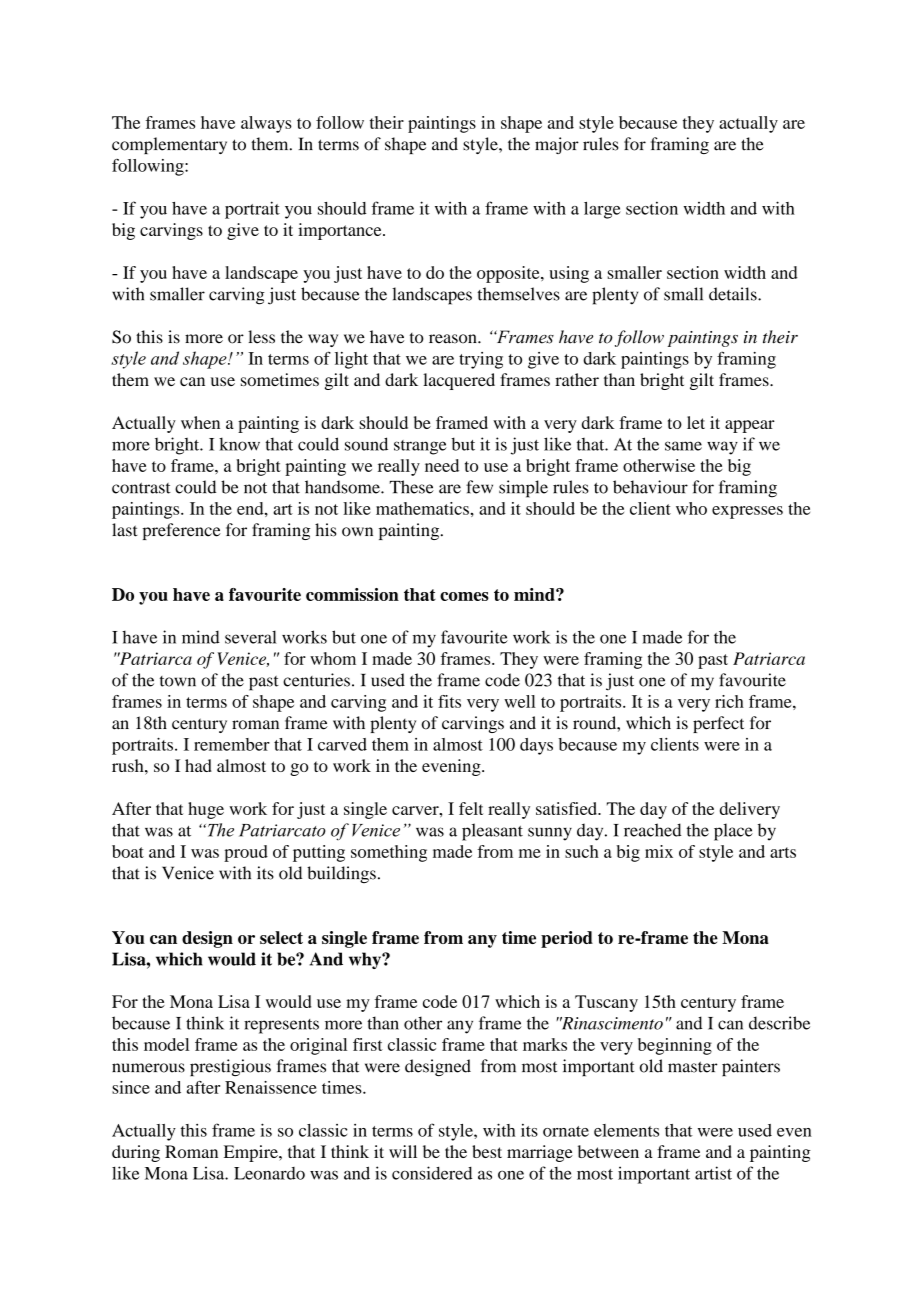 The image size is (924, 1308). I want to click on Empire, so click(252, 1153).
